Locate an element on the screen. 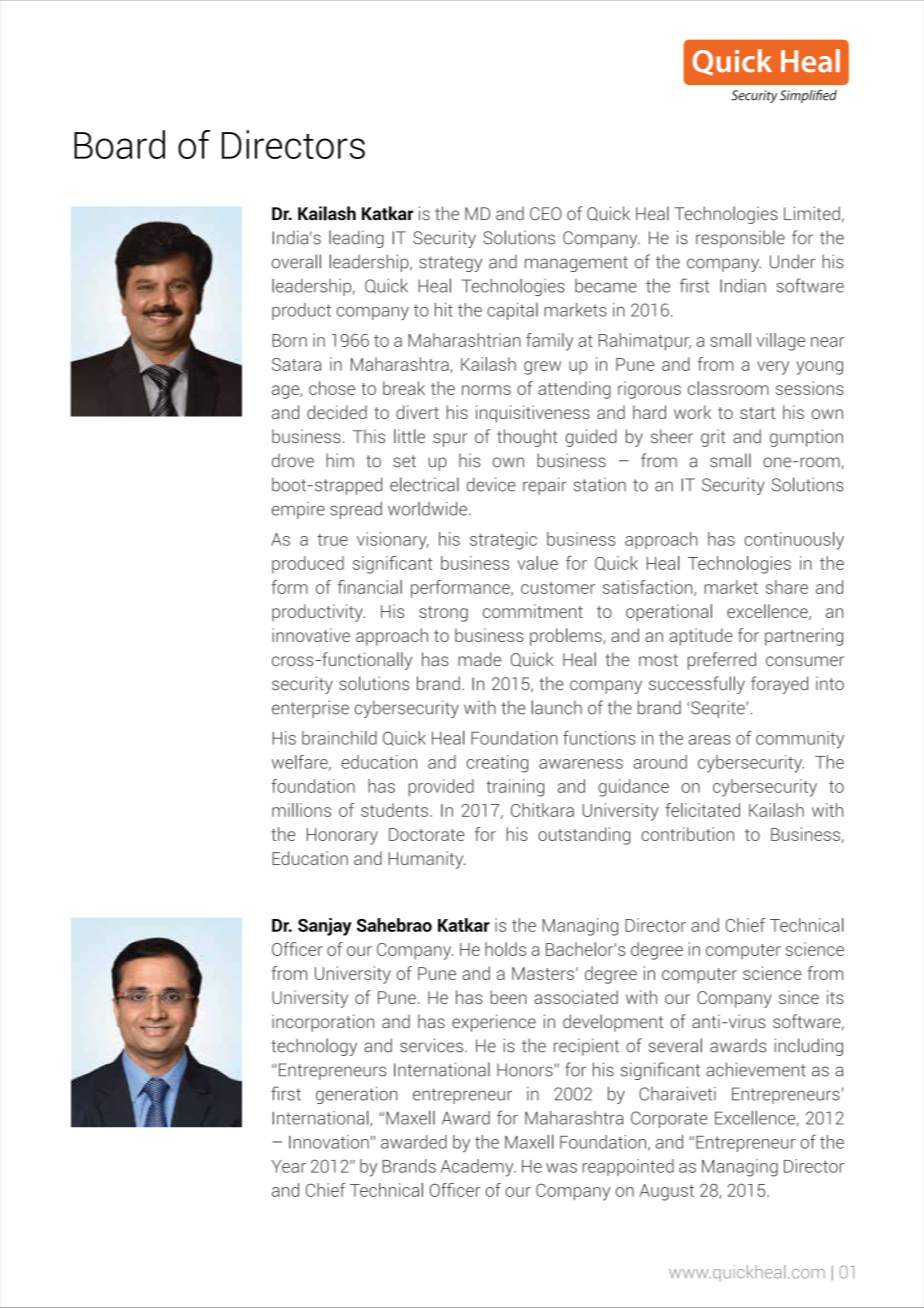 Image resolution: width=924 pixels, height=1308 pixels. Limited is located at coordinates (812, 213).
